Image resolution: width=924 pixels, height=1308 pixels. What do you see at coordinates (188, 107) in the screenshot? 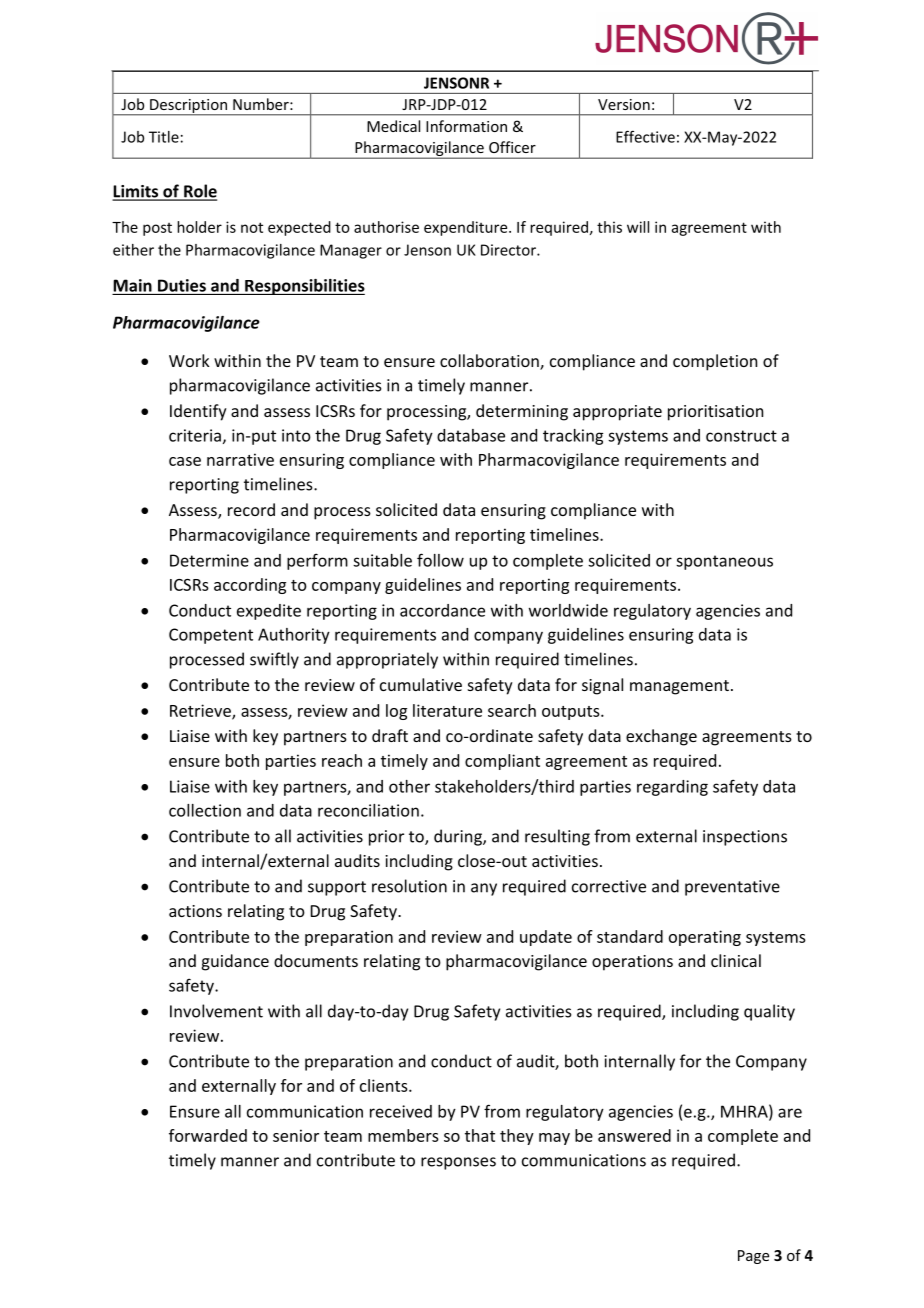
I see `Description` at bounding box center [188, 107].
